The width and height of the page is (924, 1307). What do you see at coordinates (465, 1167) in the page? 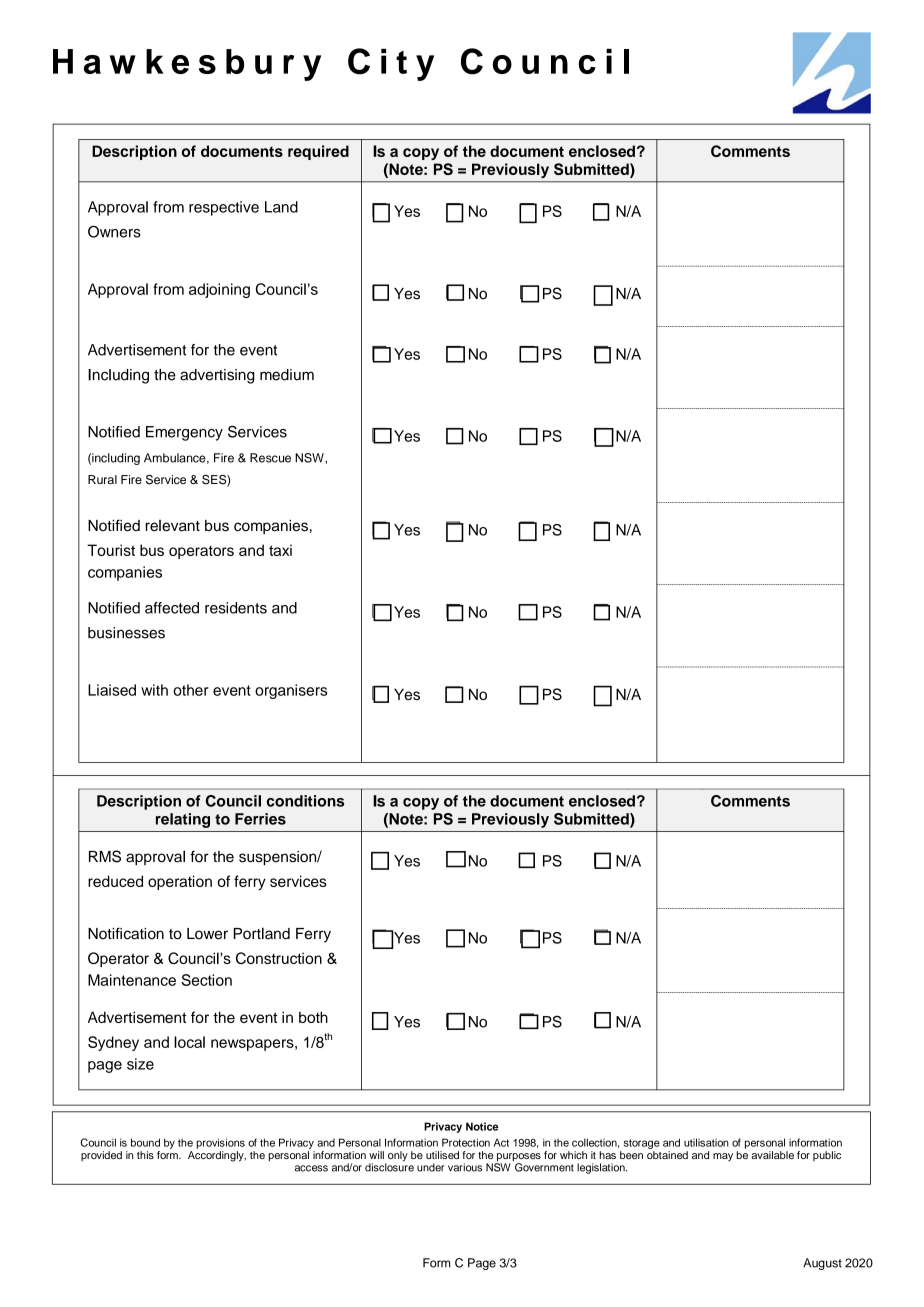
I see `various` at bounding box center [465, 1167].
